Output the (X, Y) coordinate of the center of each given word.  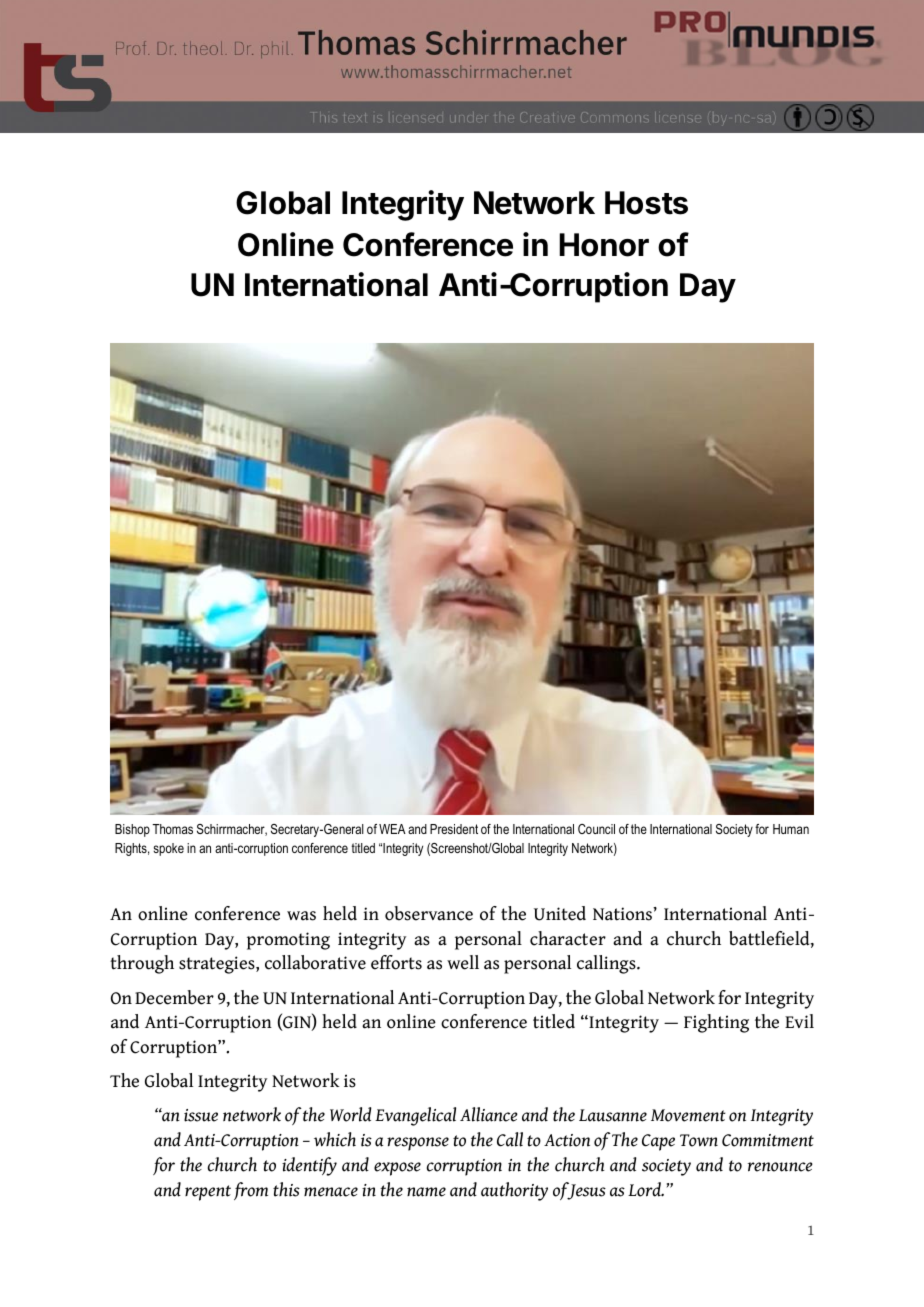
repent (208, 1193)
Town (699, 1140)
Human (791, 829)
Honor (604, 245)
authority (514, 1191)
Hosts (646, 203)
